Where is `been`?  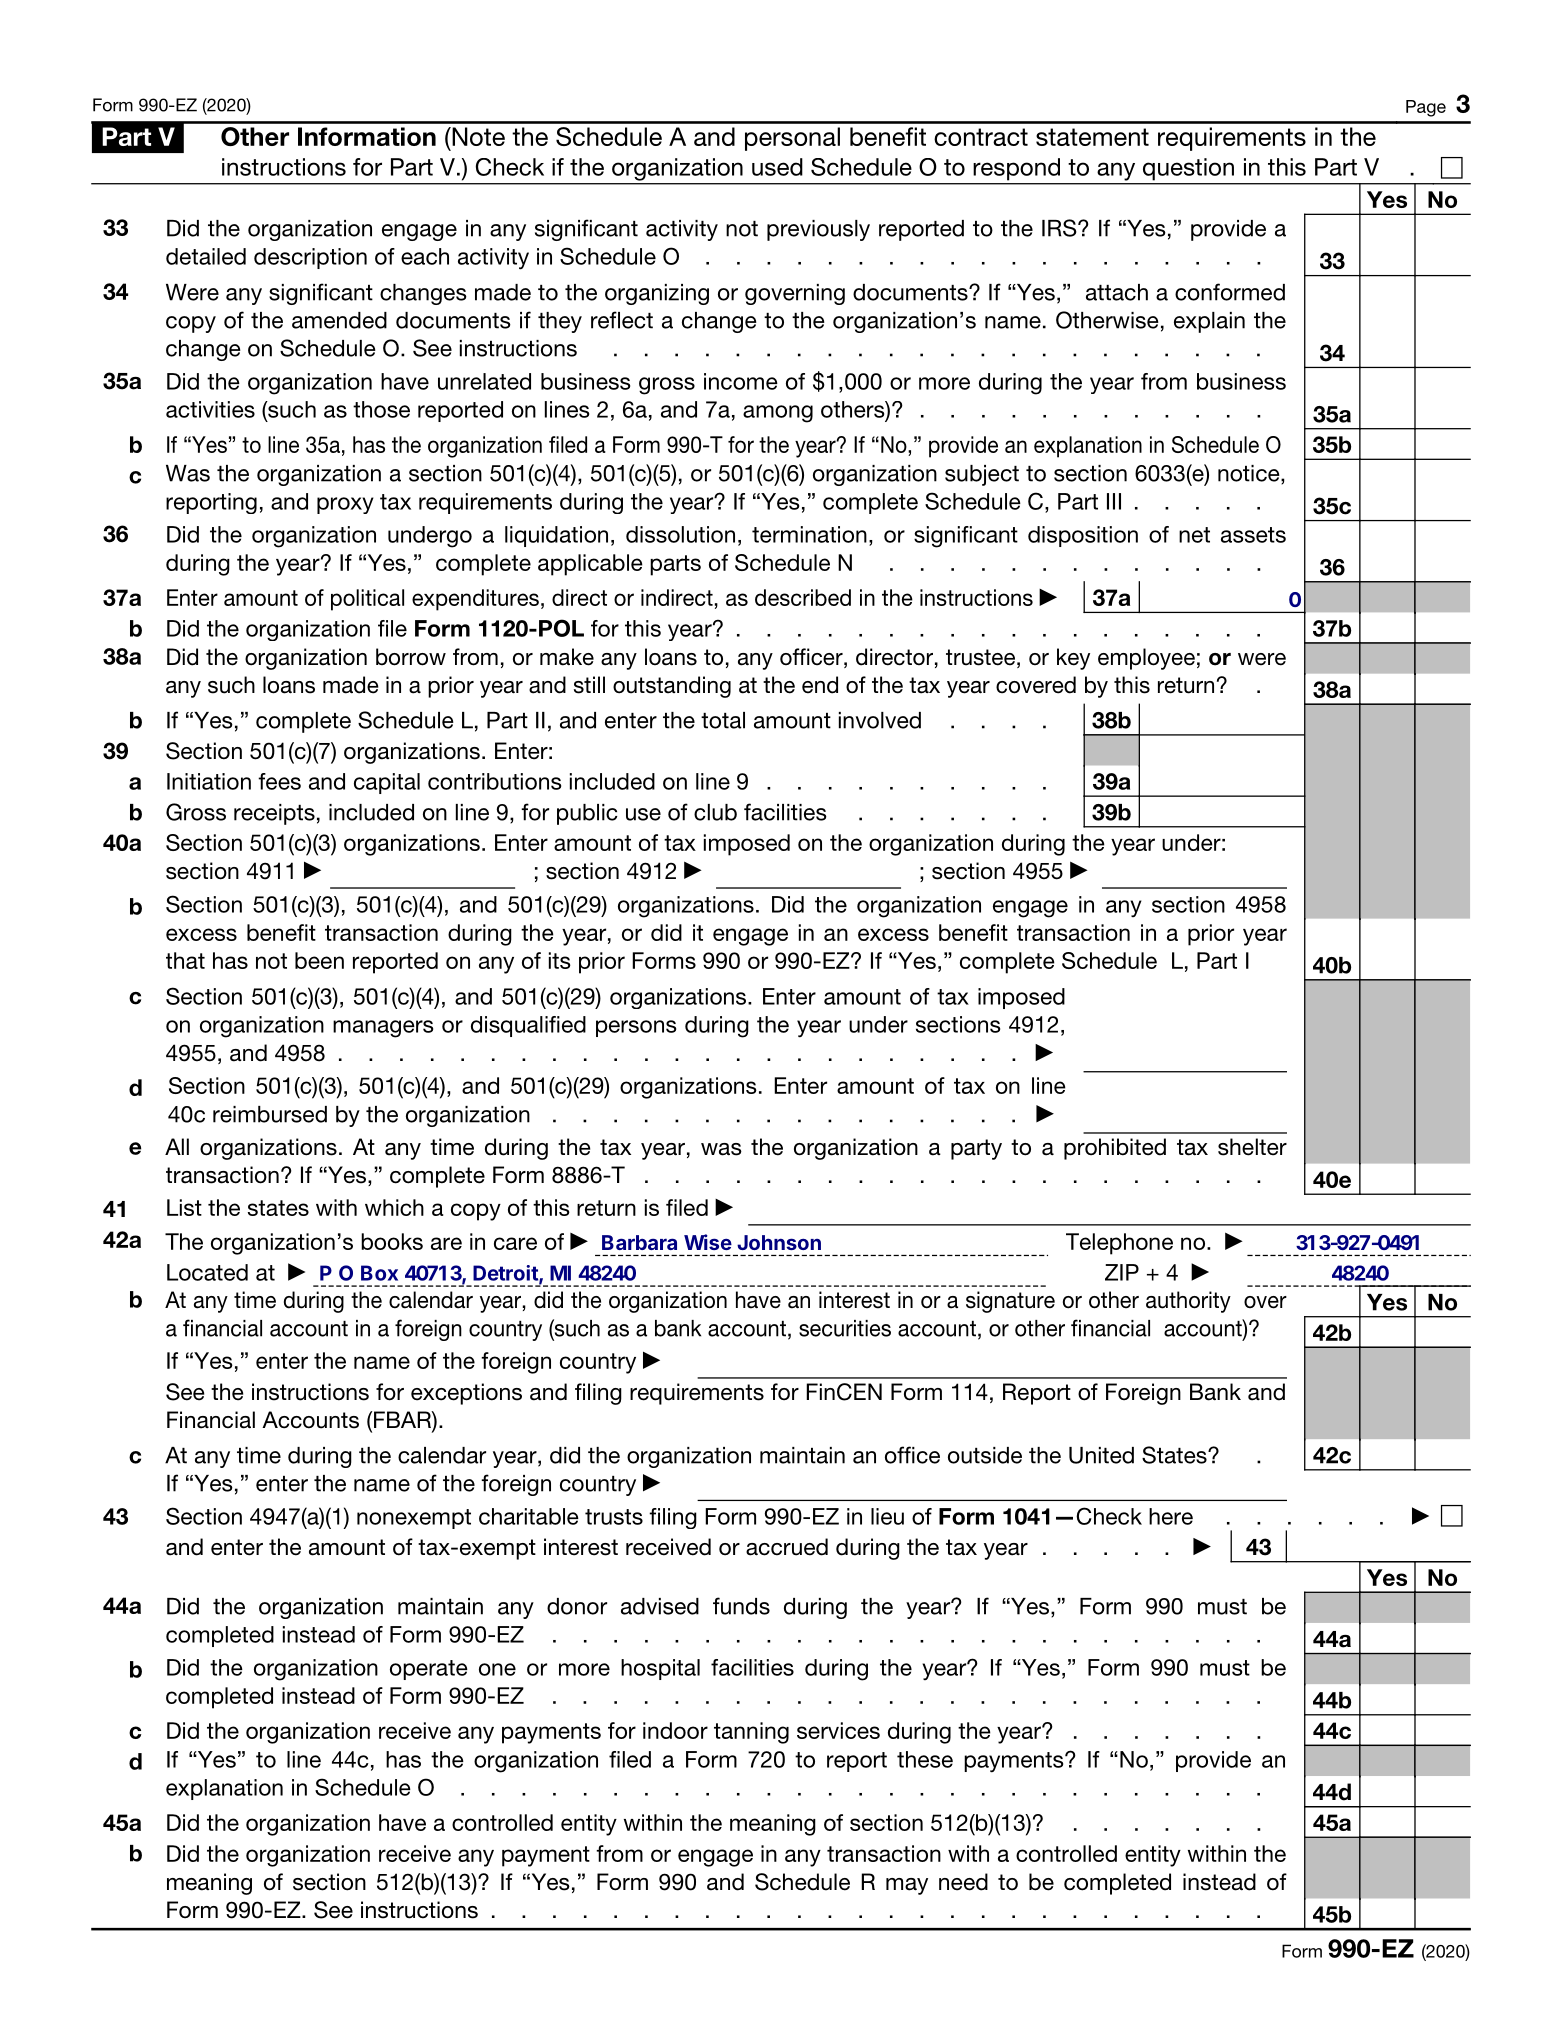
been is located at coordinates (319, 960).
